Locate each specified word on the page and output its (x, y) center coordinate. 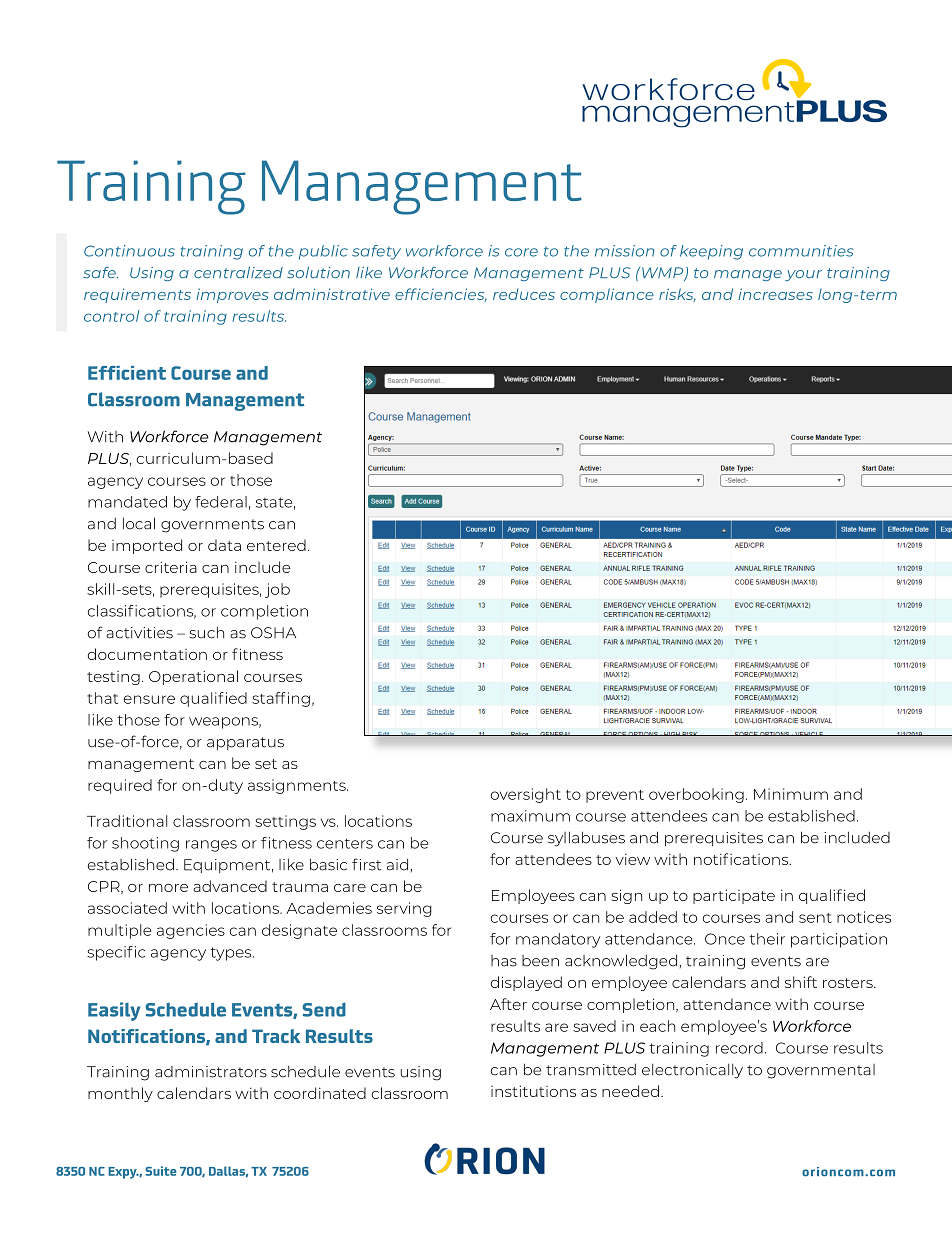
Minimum (791, 794)
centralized (238, 272)
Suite (161, 1171)
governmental (821, 1071)
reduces (524, 294)
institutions (533, 1091)
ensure (149, 699)
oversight (526, 795)
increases (775, 294)
